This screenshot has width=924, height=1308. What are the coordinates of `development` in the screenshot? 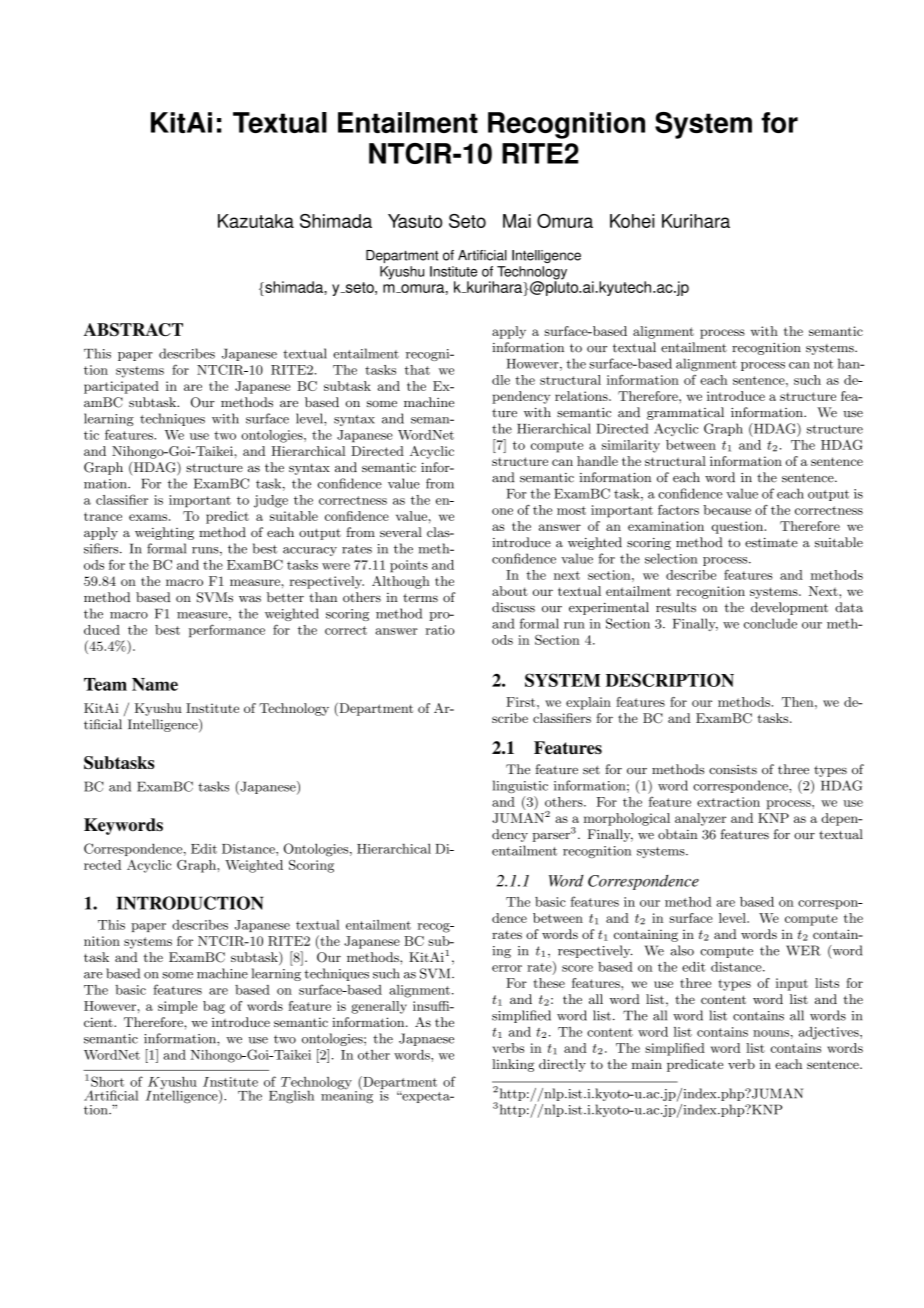 It's located at (789, 608).
